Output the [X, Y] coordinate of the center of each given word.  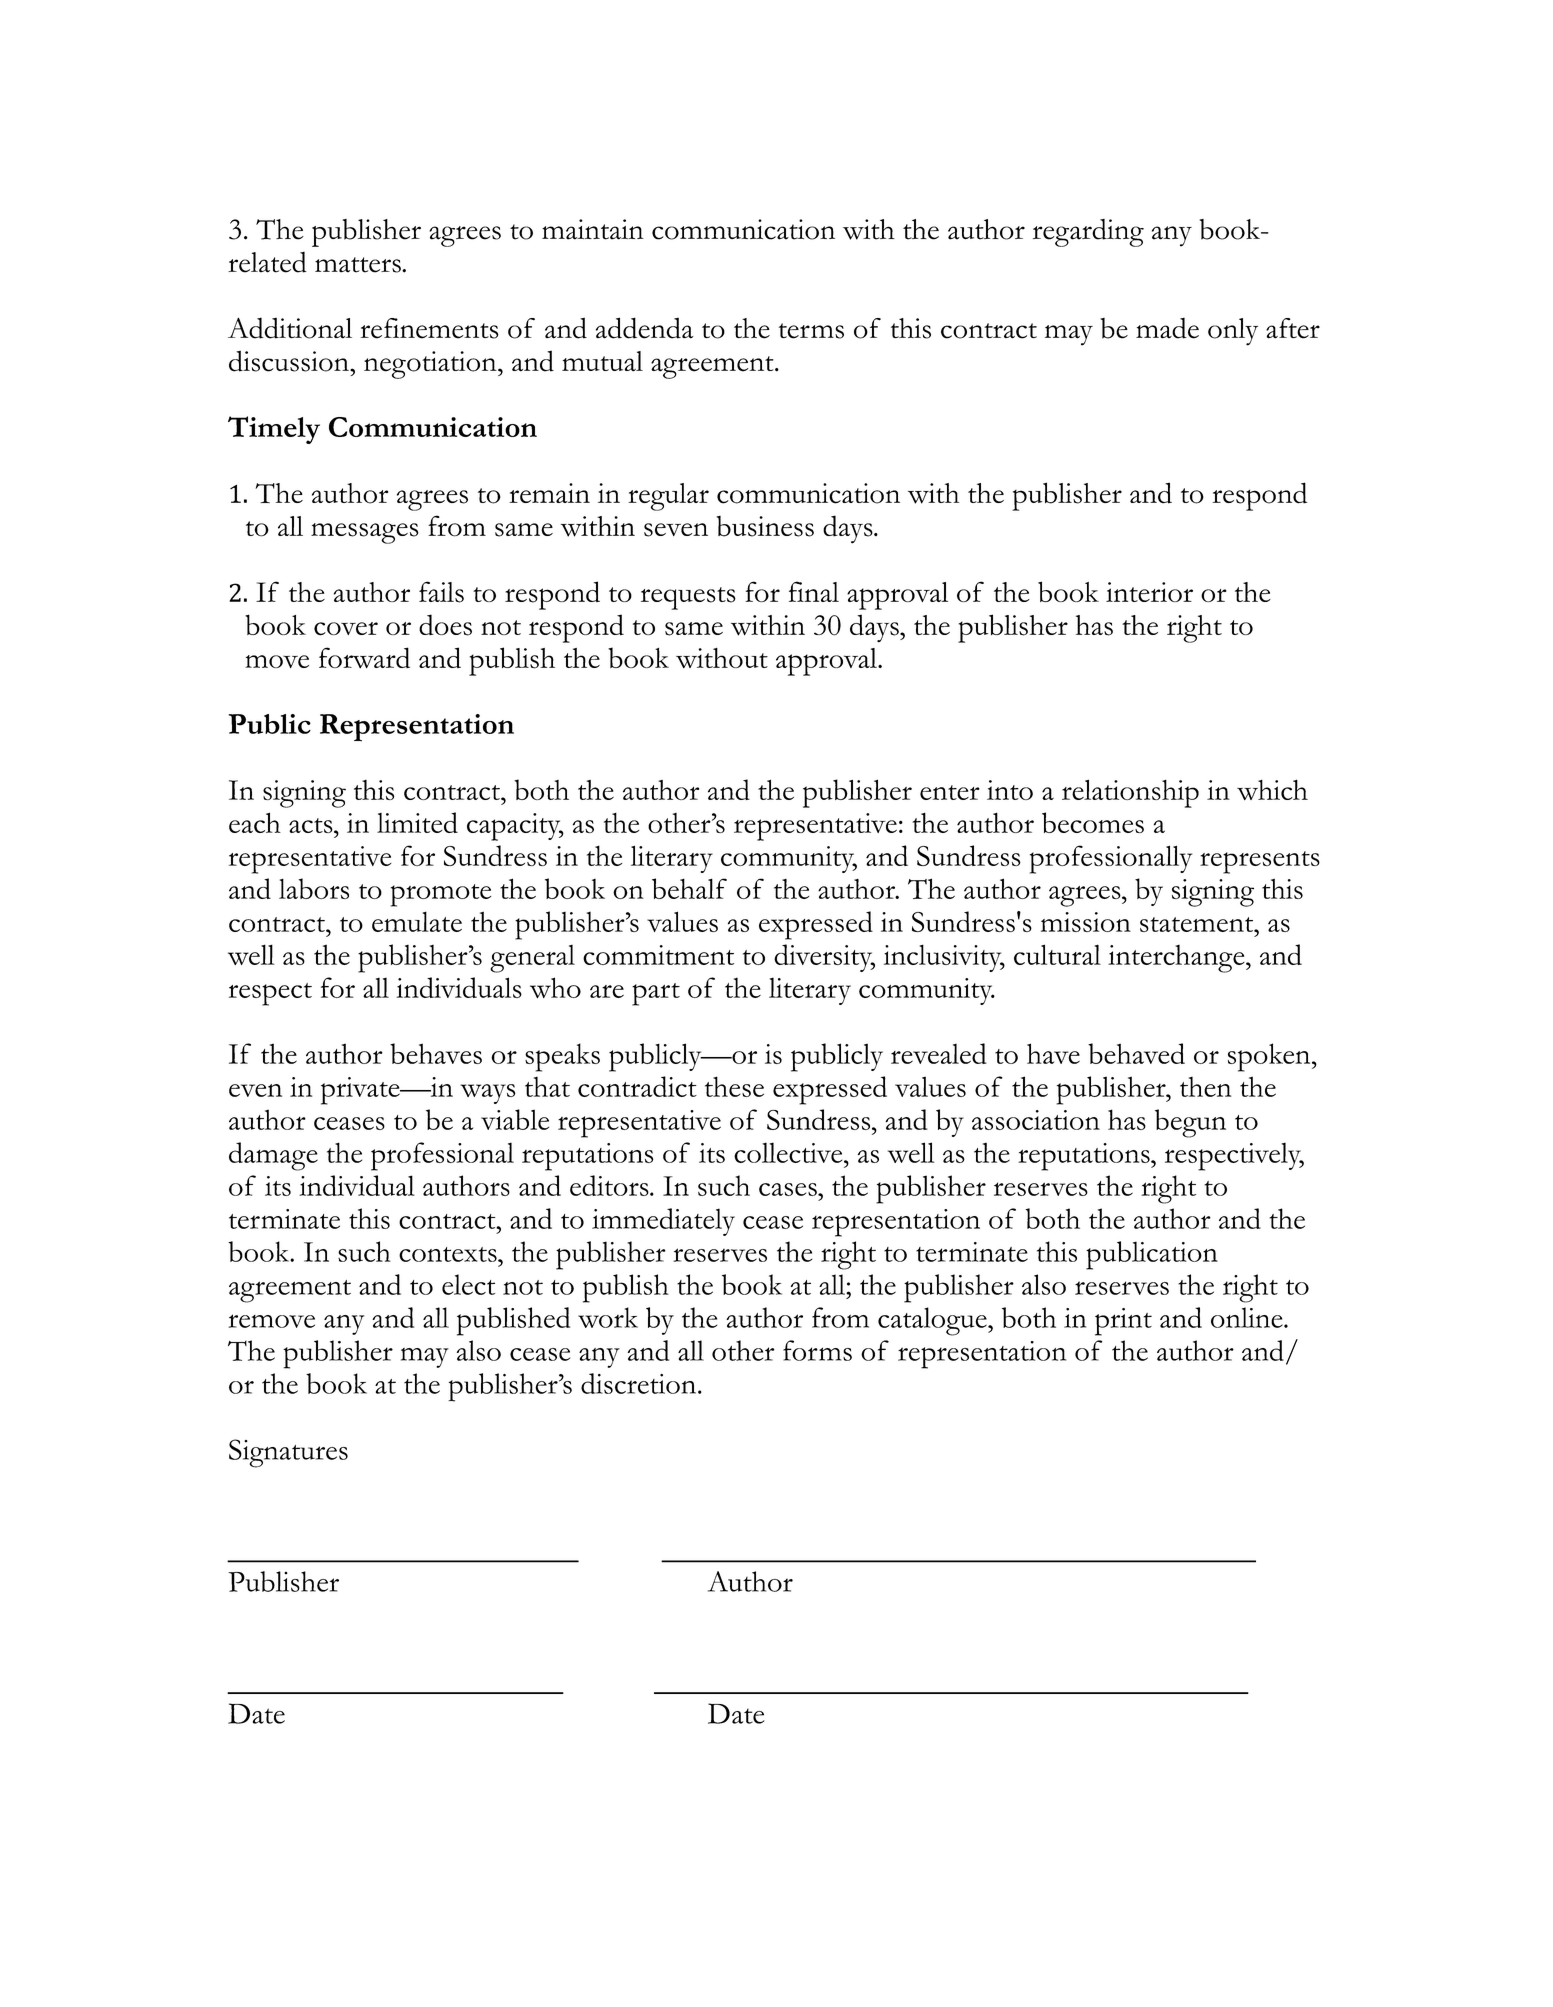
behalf [689, 888]
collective [789, 1152]
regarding [1088, 233]
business [765, 526]
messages [365, 533]
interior [1149, 592]
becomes [1093, 822]
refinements [430, 328]
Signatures [288, 1453]
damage [273, 1156]
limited [417, 822]
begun [1190, 1123]
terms [811, 331]
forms [817, 1350]
